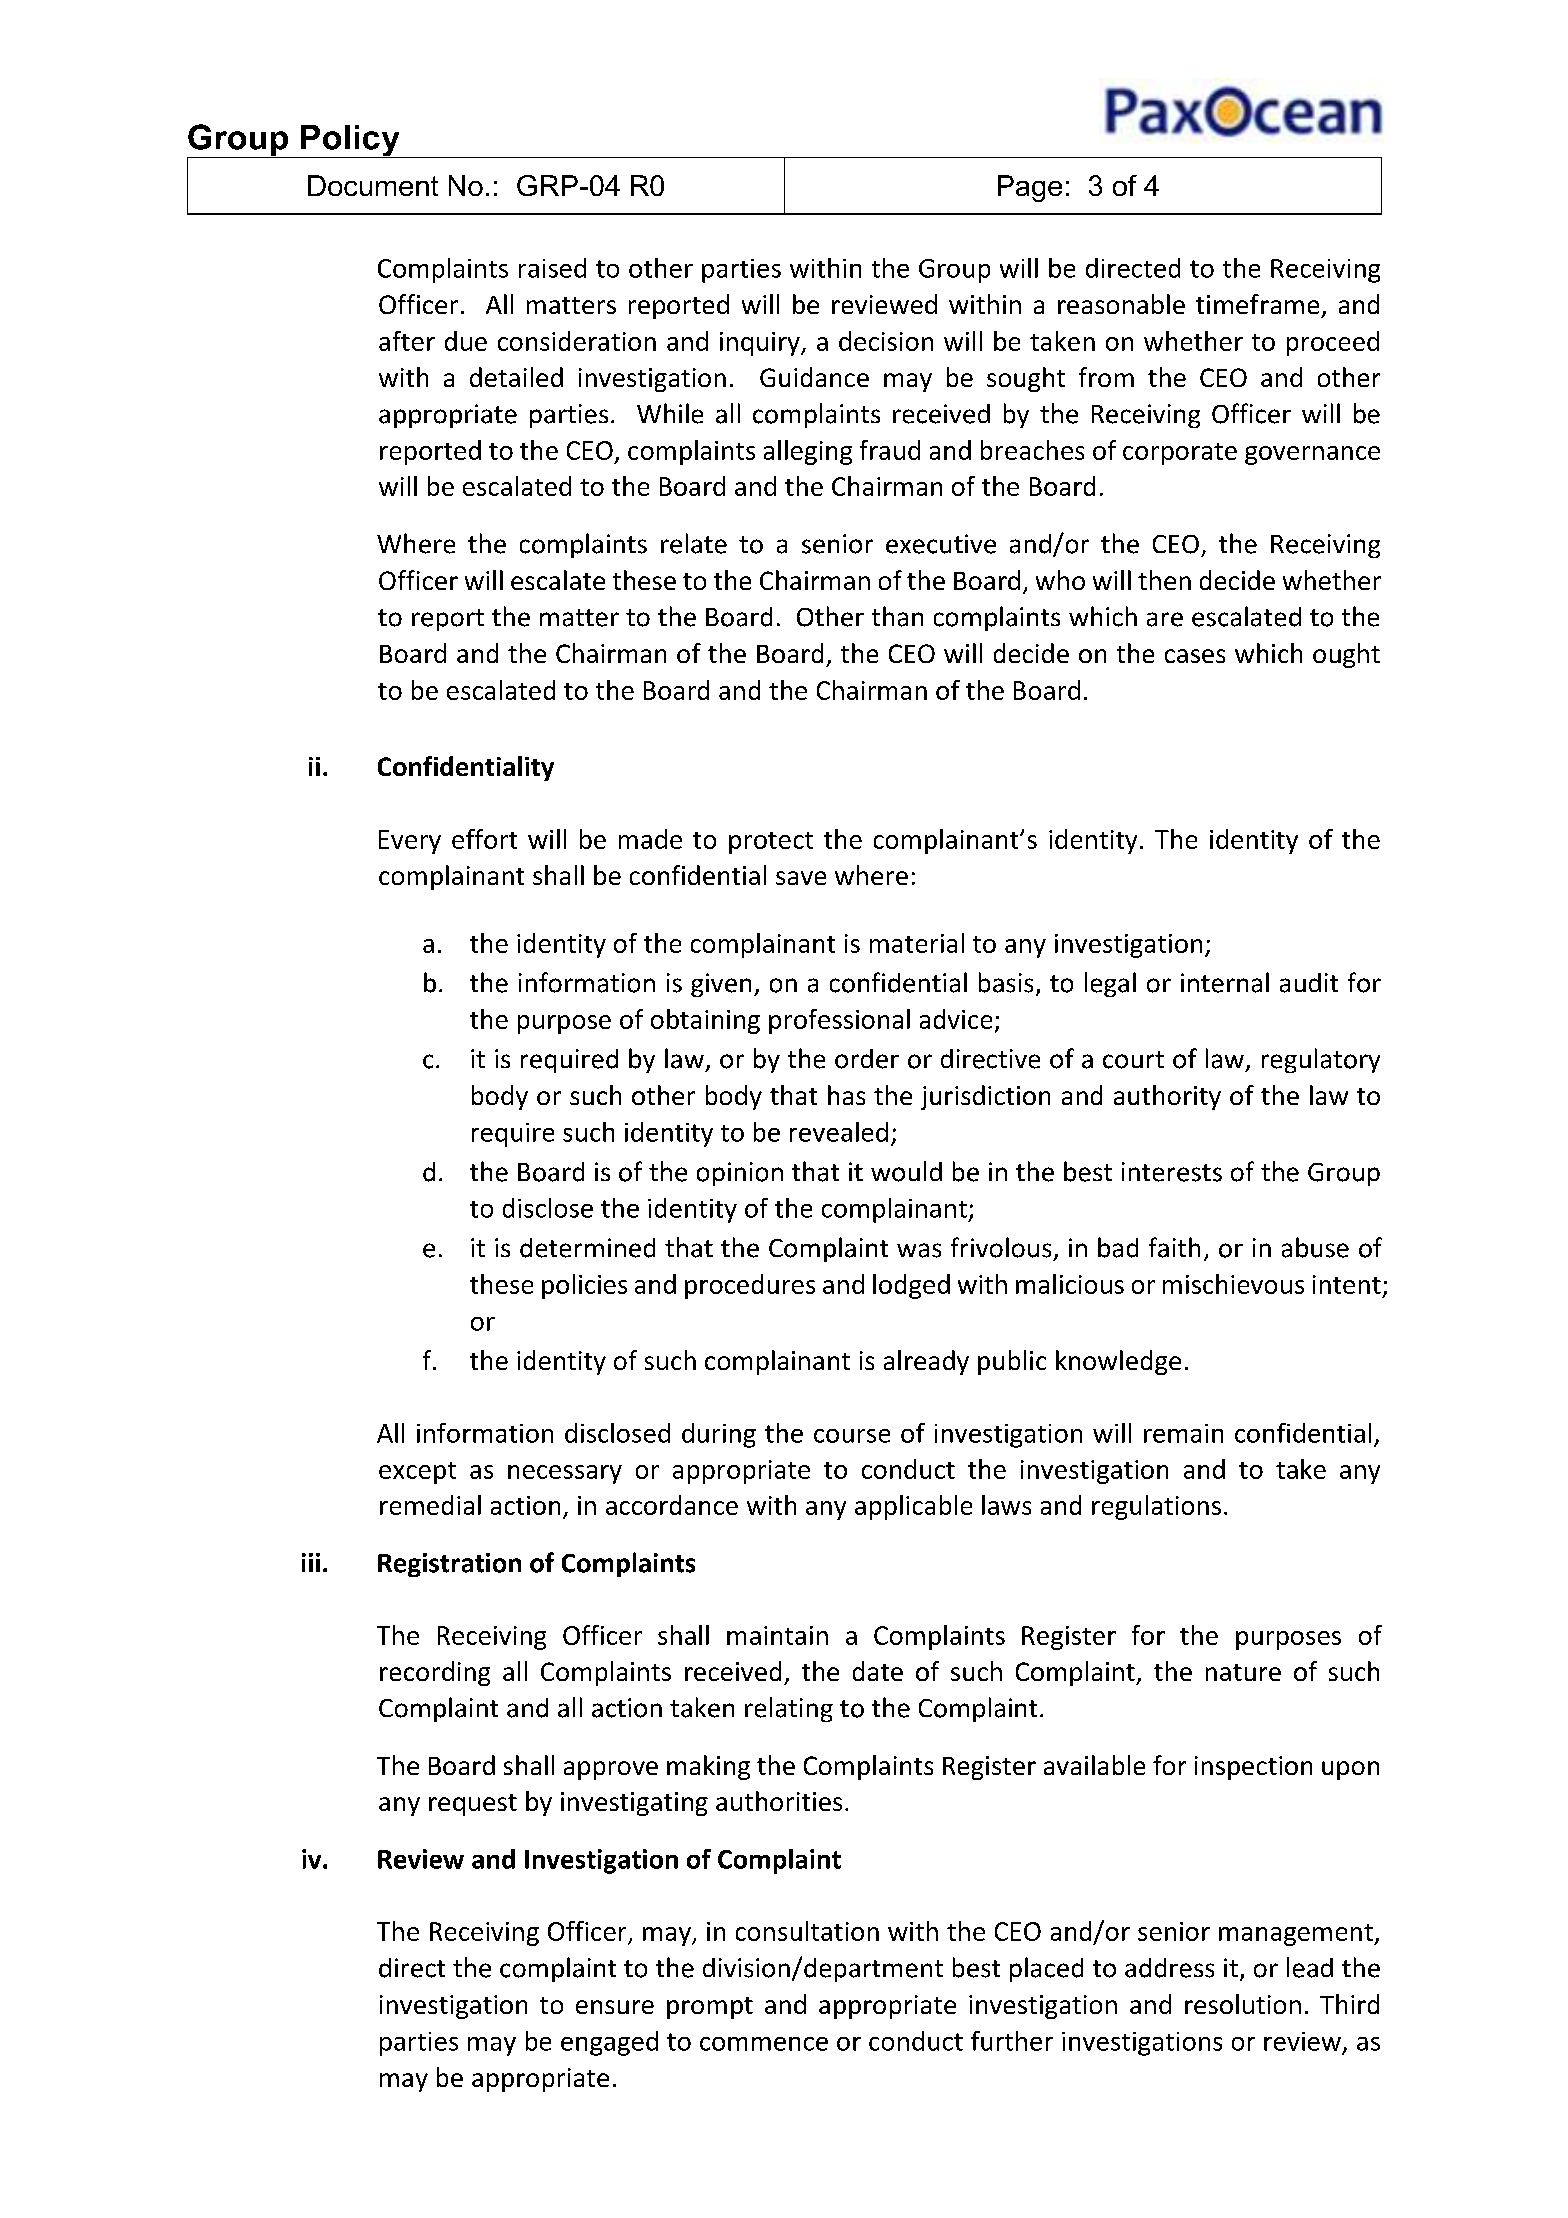 Image resolution: width=1568 pixels, height=2218 pixels. I want to click on ensure, so click(615, 2007).
